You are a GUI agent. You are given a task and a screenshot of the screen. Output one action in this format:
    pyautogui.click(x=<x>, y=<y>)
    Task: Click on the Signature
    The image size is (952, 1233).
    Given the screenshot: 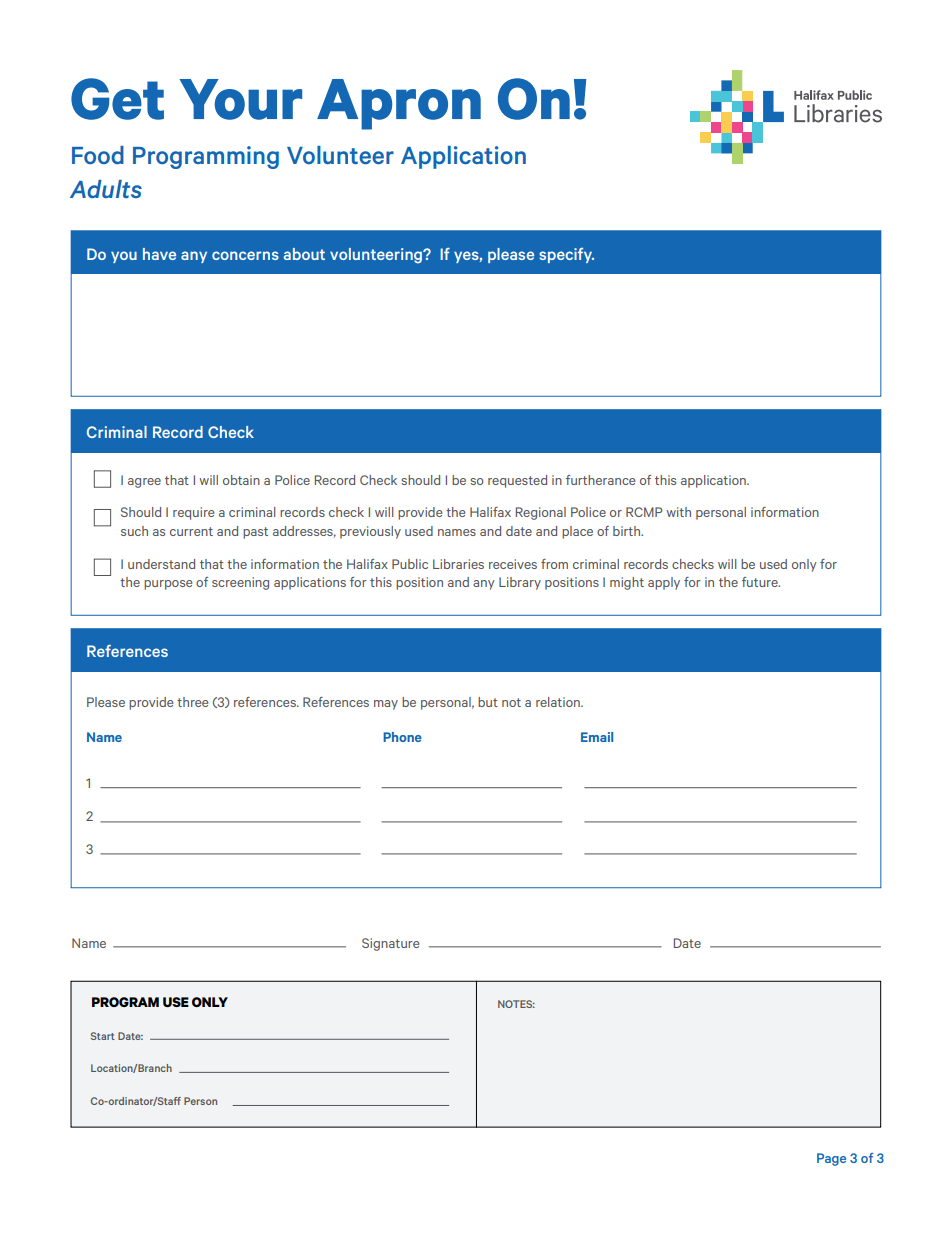 What is the action you would take?
    pyautogui.click(x=390, y=944)
